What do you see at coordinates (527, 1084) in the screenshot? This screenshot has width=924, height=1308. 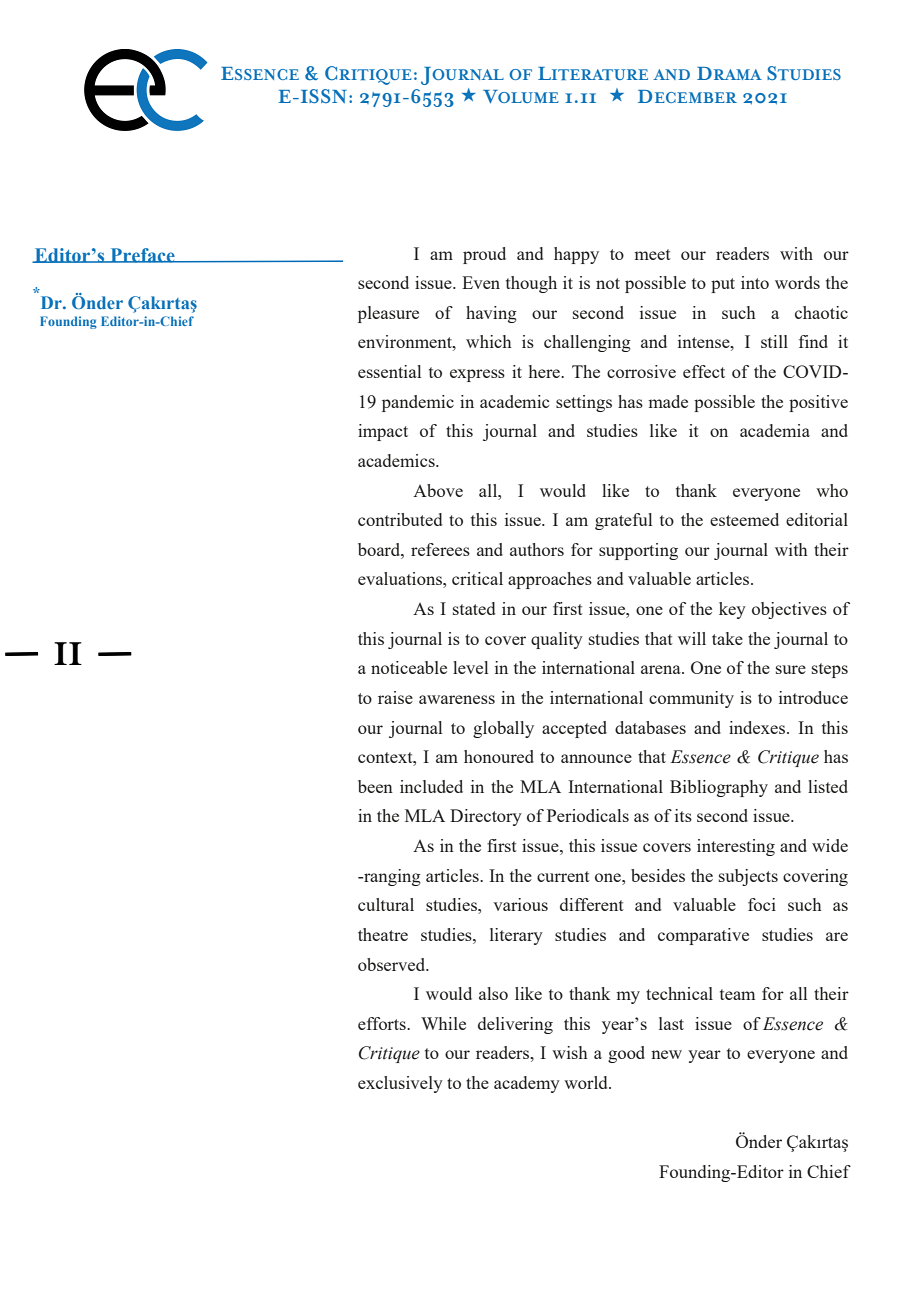 I see `academy` at bounding box center [527, 1084].
